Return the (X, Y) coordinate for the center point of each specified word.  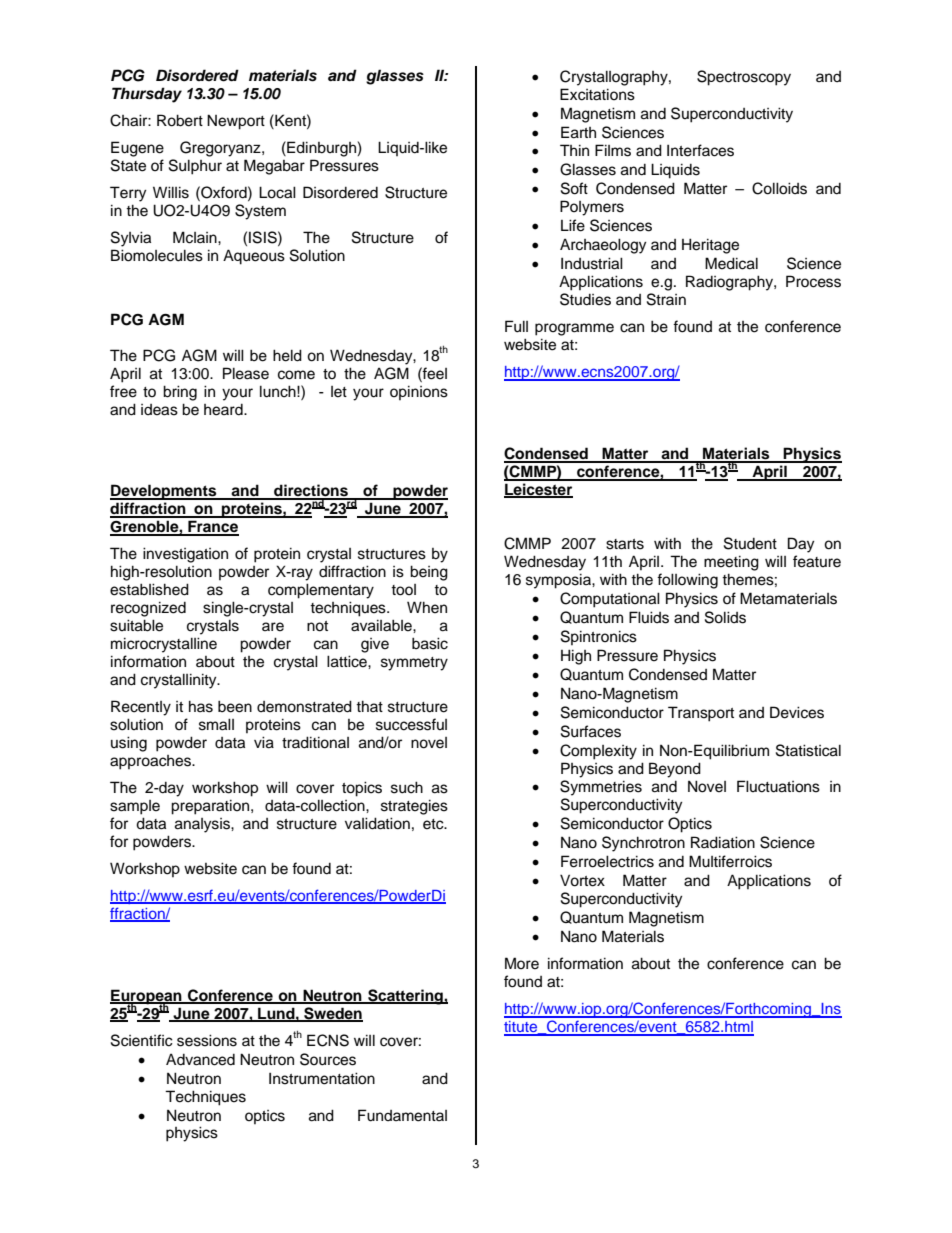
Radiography (730, 283)
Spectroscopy (744, 78)
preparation (210, 807)
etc (434, 824)
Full (516, 326)
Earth (578, 132)
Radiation (723, 842)
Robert (180, 120)
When (427, 607)
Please (246, 373)
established (149, 589)
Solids (725, 617)
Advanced (200, 1060)
